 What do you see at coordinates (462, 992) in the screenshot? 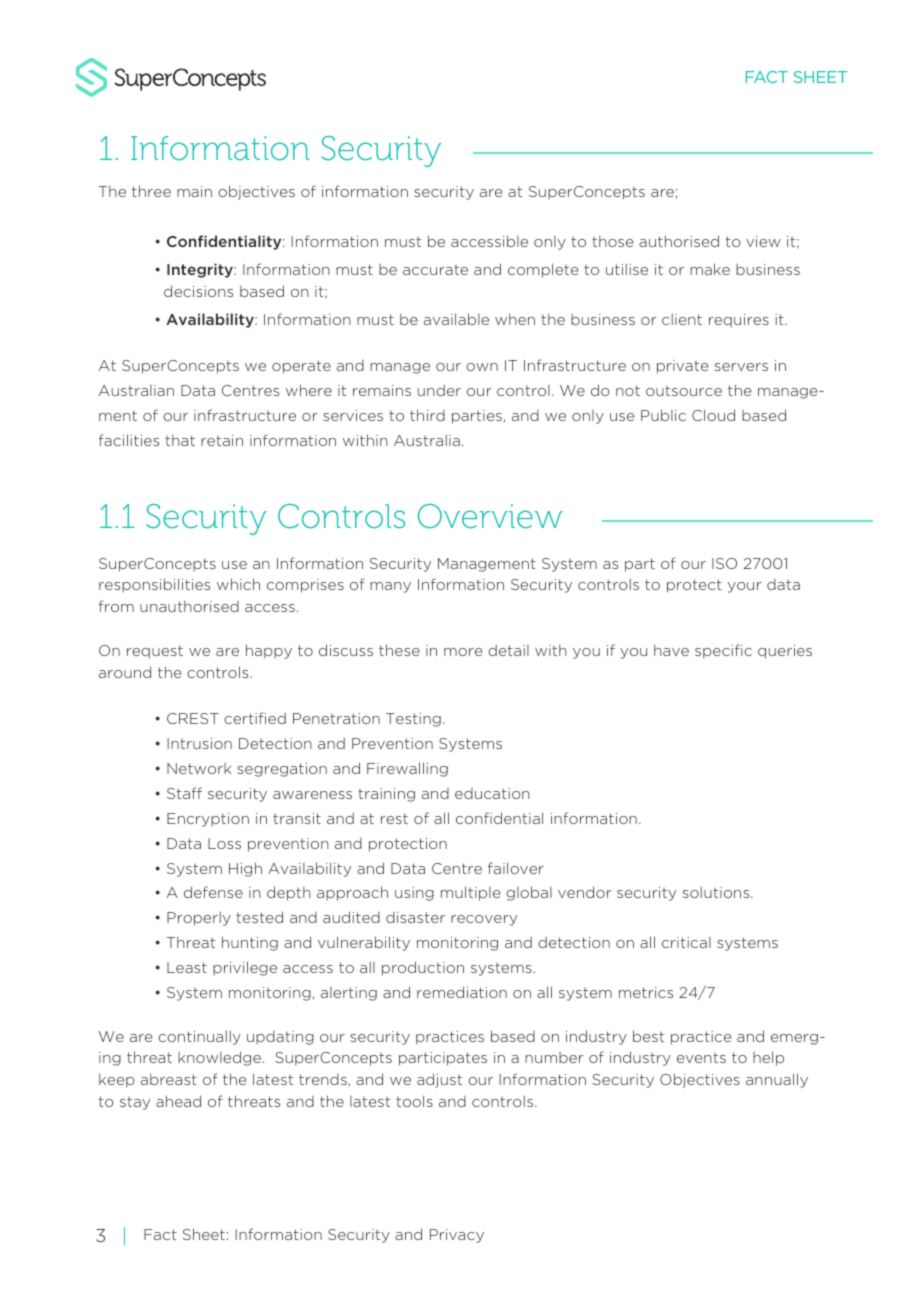
I see `remediation` at bounding box center [462, 992].
